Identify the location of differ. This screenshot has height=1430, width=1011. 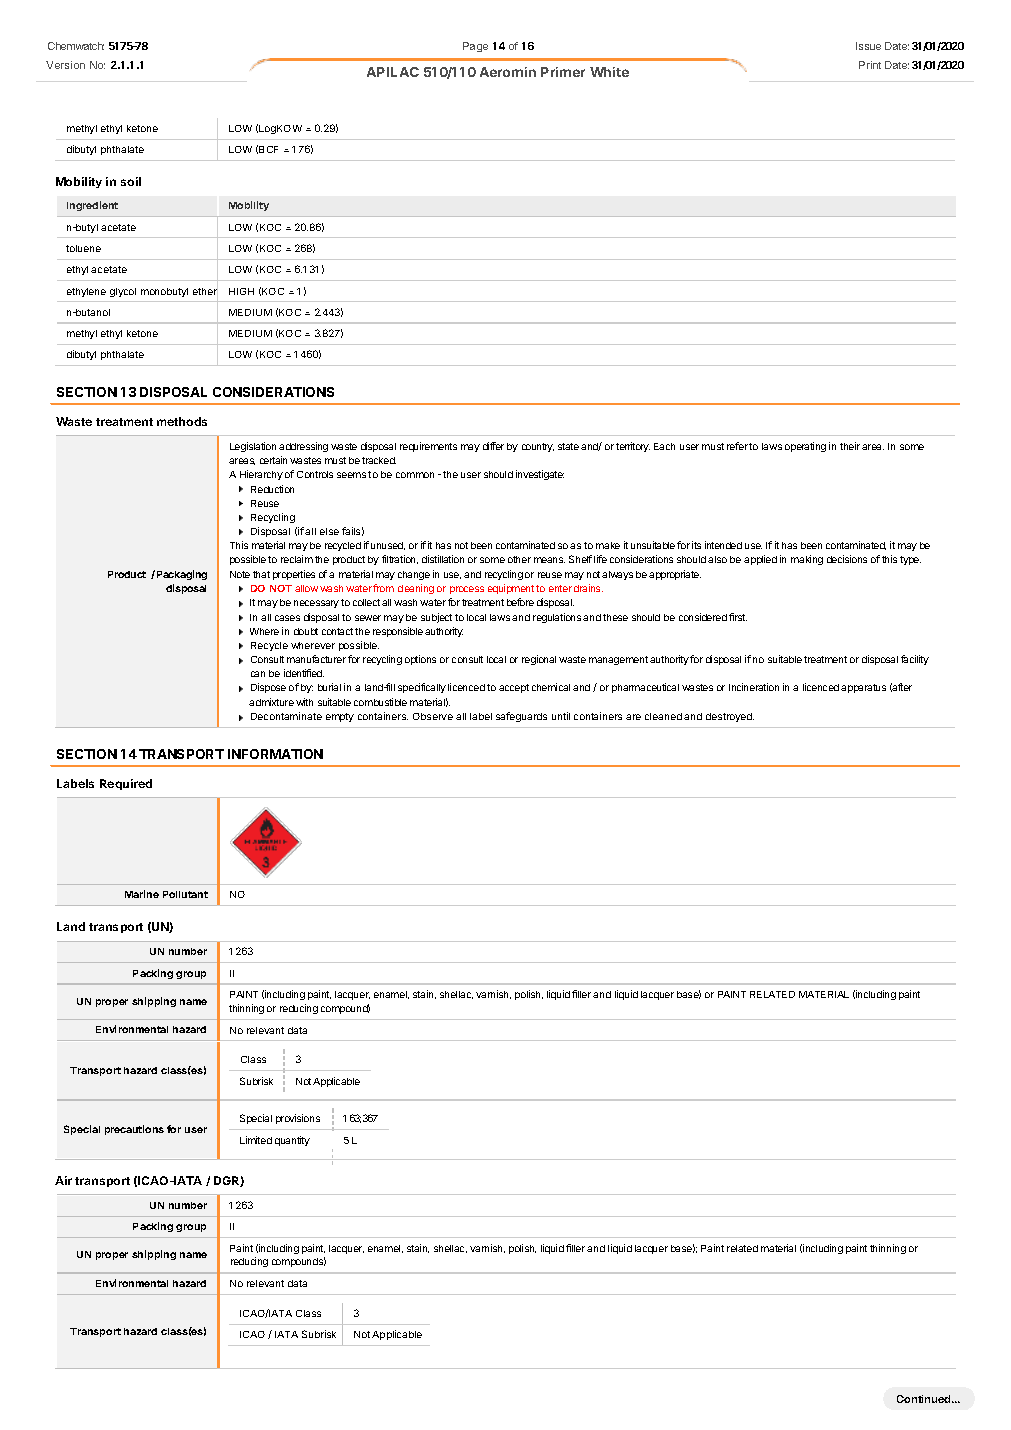
(493, 446).
